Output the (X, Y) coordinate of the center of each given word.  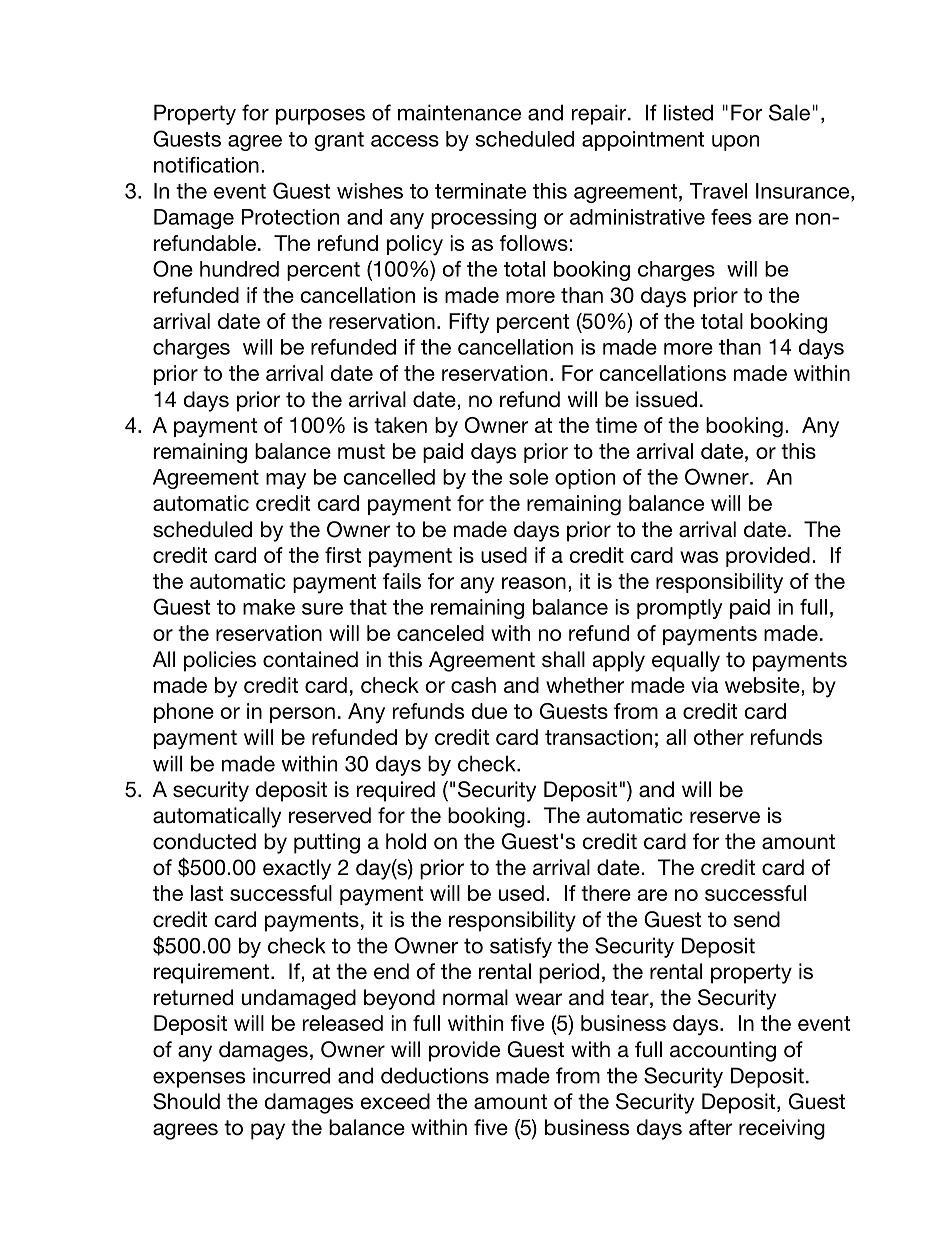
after (711, 1127)
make (269, 607)
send (757, 919)
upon (735, 143)
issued (666, 399)
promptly (679, 609)
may (286, 481)
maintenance (459, 112)
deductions (435, 1075)
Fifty (469, 323)
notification (206, 165)
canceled (440, 633)
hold (406, 841)
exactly (297, 869)
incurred (291, 1075)
